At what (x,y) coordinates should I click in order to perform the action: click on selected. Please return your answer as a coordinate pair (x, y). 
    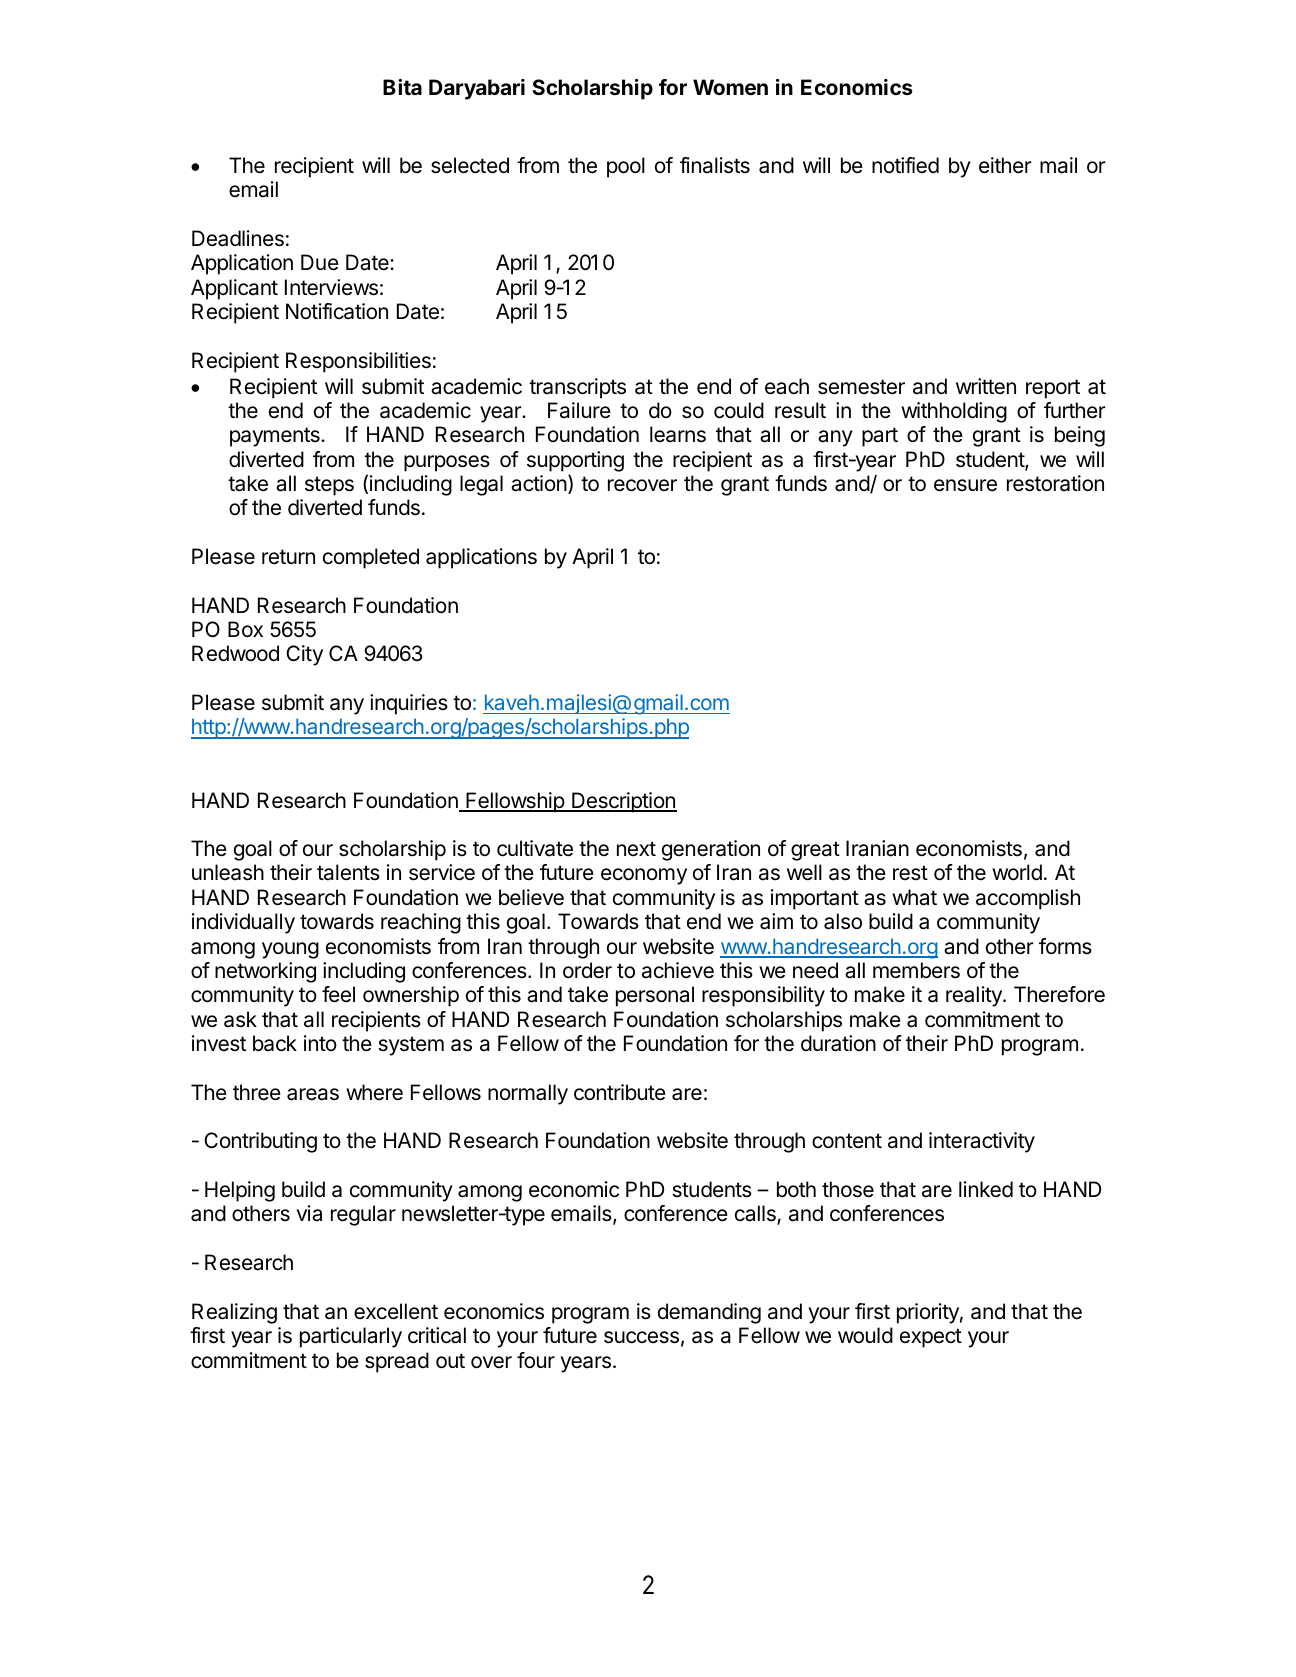
    Looking at the image, I should click on (470, 165).
